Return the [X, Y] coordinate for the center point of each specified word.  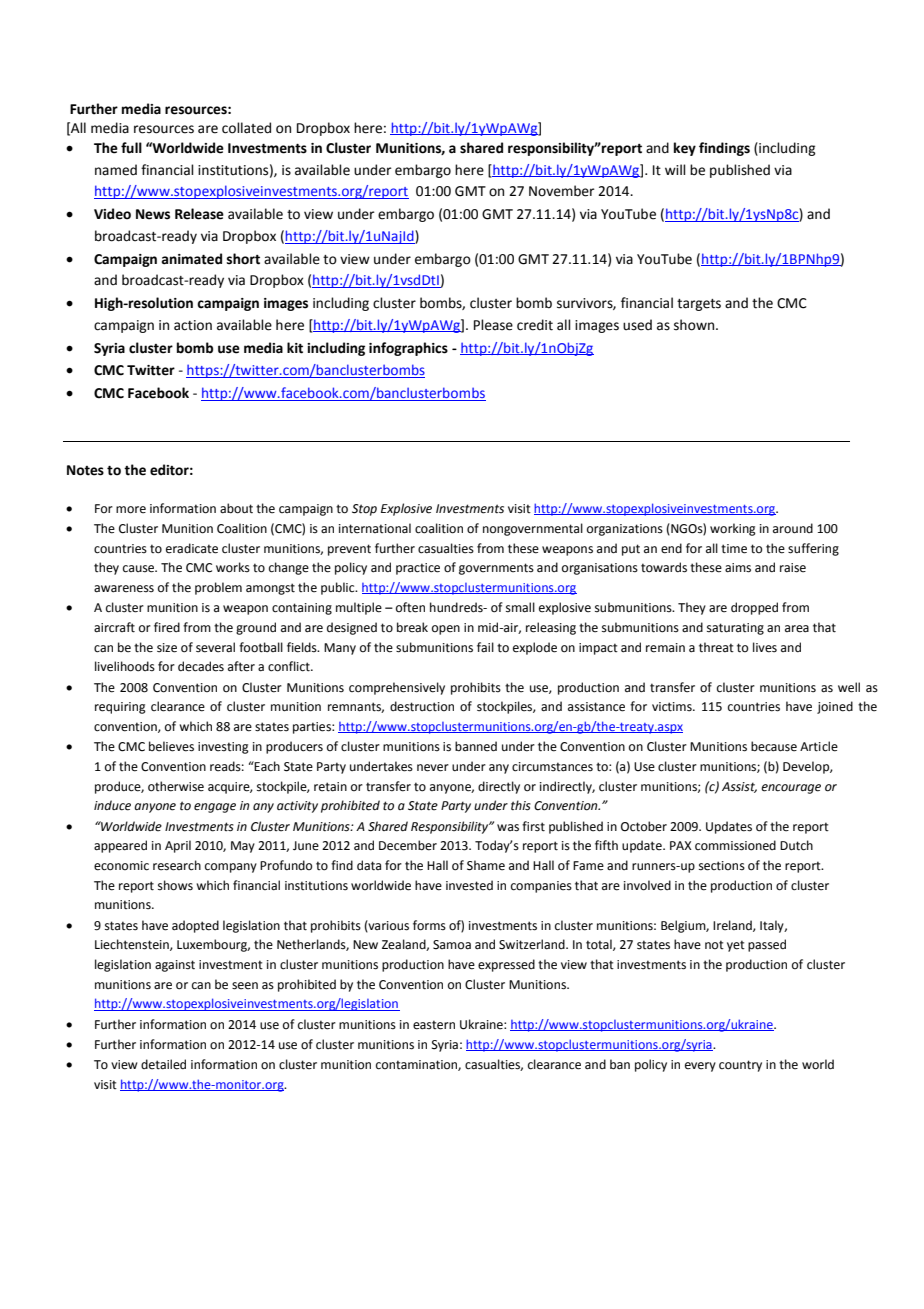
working [733, 529]
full [131, 148]
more [131, 510]
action [193, 325]
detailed [163, 1064]
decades [201, 666]
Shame [486, 865]
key [685, 149]
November [562, 191]
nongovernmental [533, 529]
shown [694, 325]
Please [493, 325]
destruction [422, 706]
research [177, 865]
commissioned [735, 845]
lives [765, 647]
